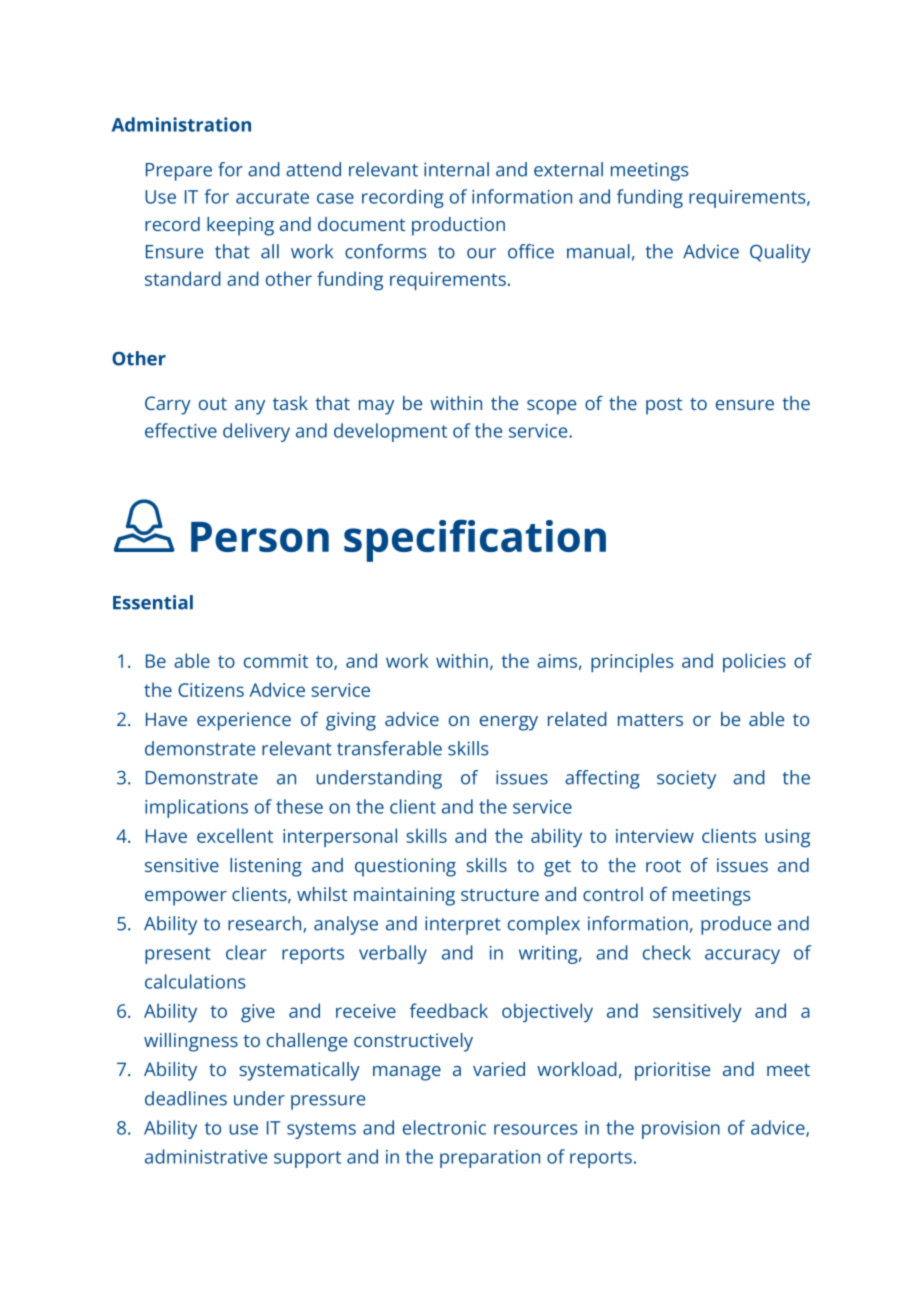  I want to click on internal, so click(456, 169).
